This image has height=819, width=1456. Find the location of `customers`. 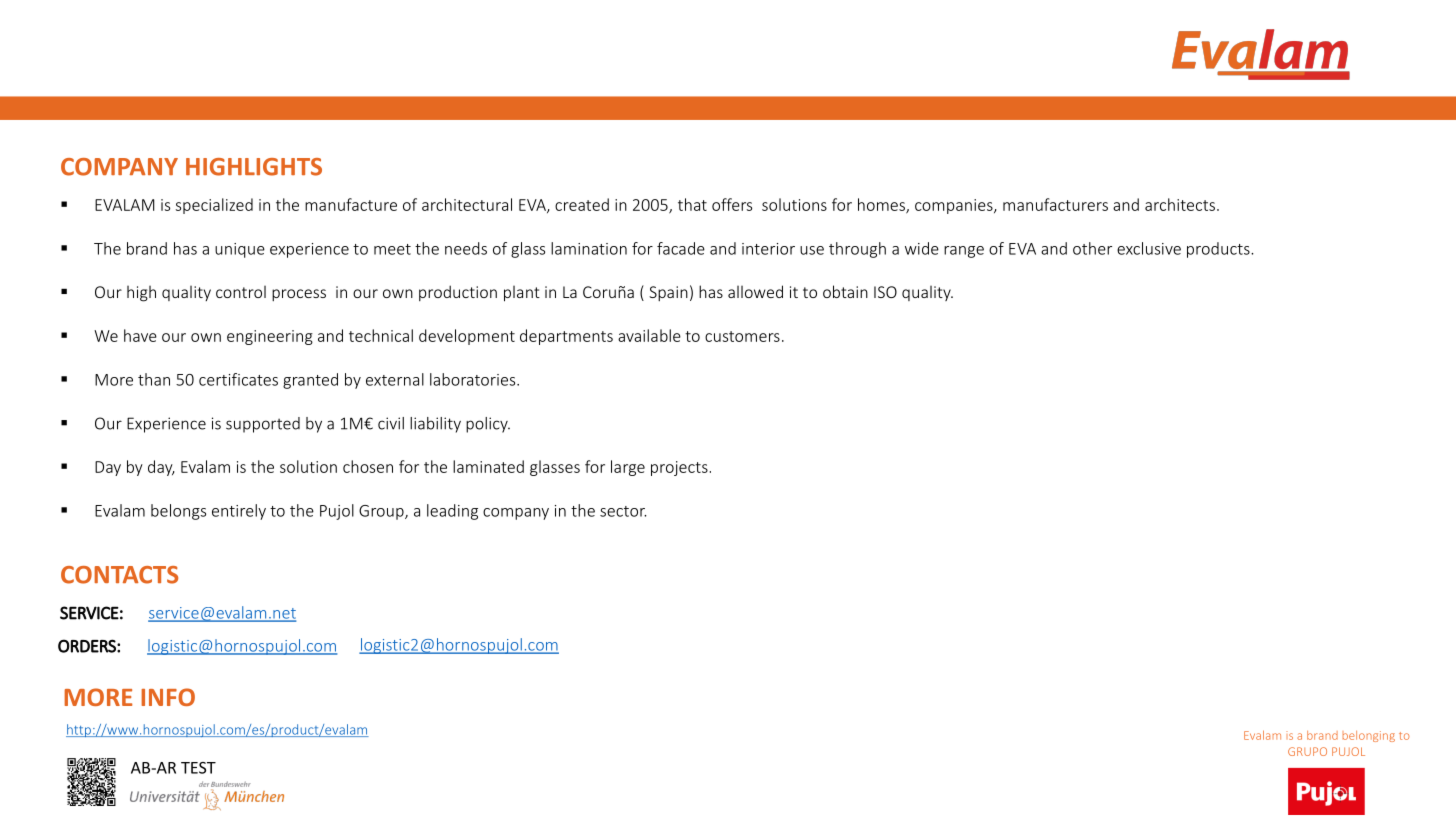

customers is located at coordinates (742, 336).
